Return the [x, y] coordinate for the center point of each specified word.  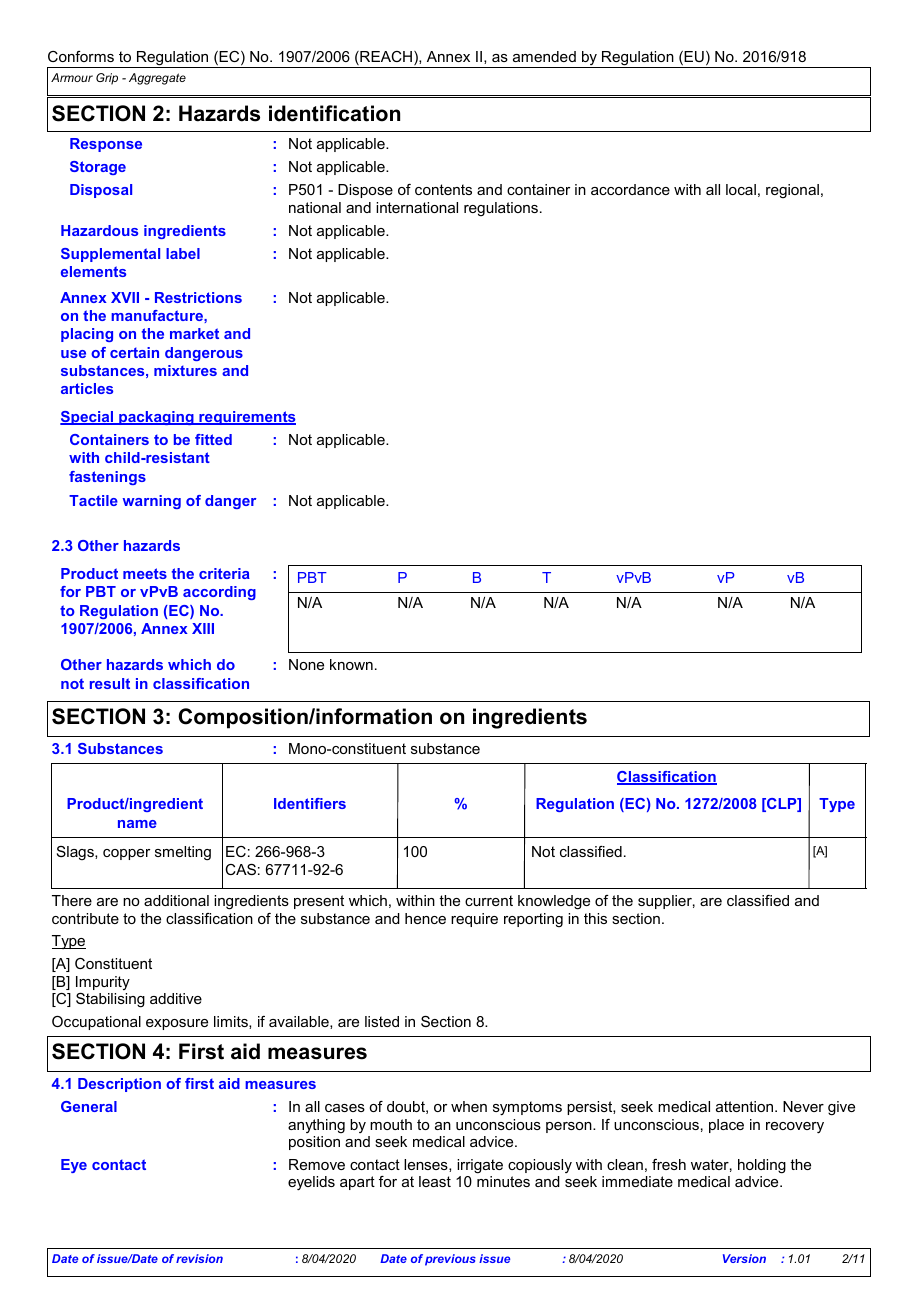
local [741, 189]
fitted [213, 439]
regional [792, 191]
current [489, 900]
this [595, 918]
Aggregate [157, 79]
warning [152, 502]
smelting [183, 853]
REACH [385, 58]
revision [199, 1258]
